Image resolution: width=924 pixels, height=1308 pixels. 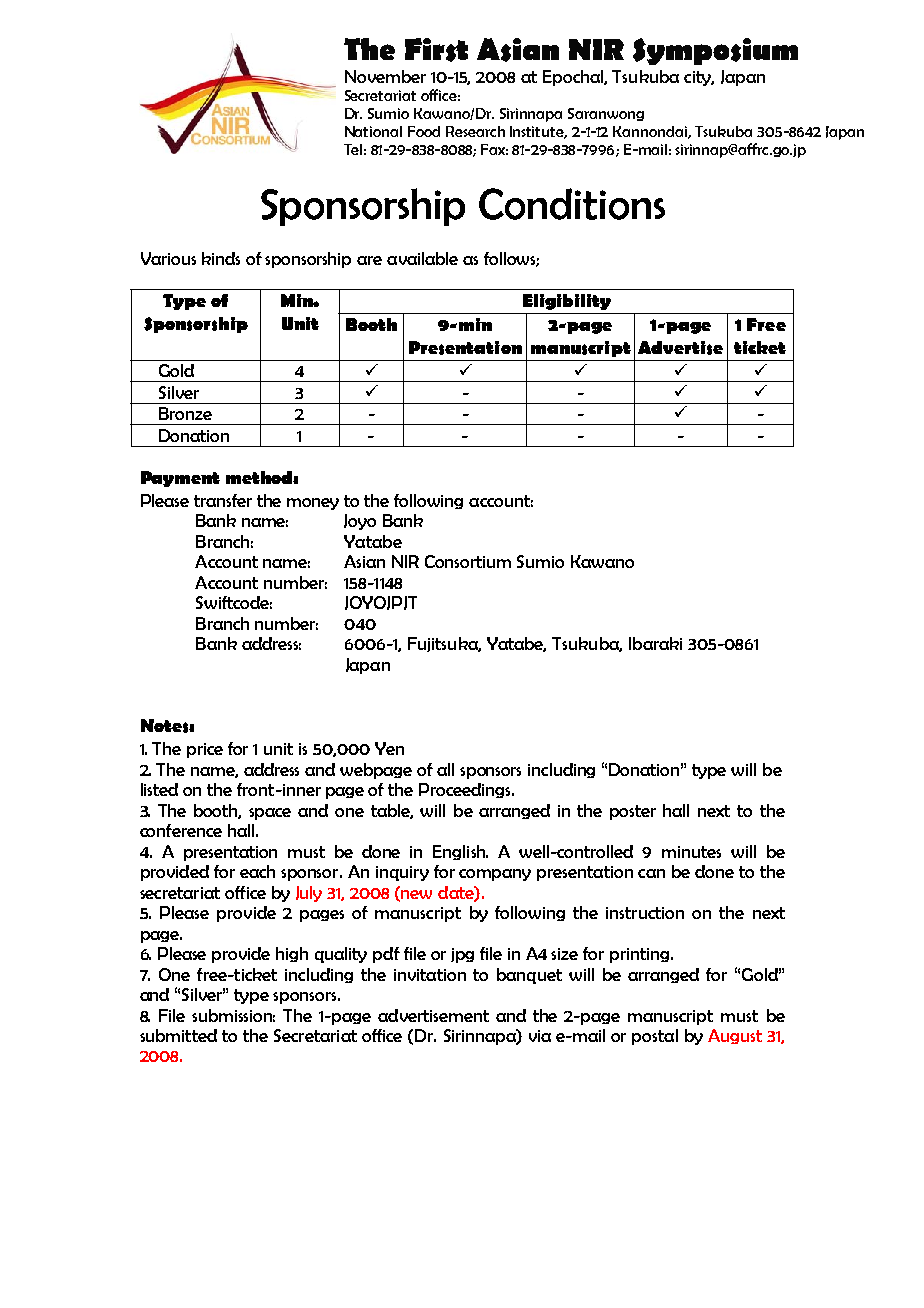 I want to click on price, so click(x=205, y=750).
